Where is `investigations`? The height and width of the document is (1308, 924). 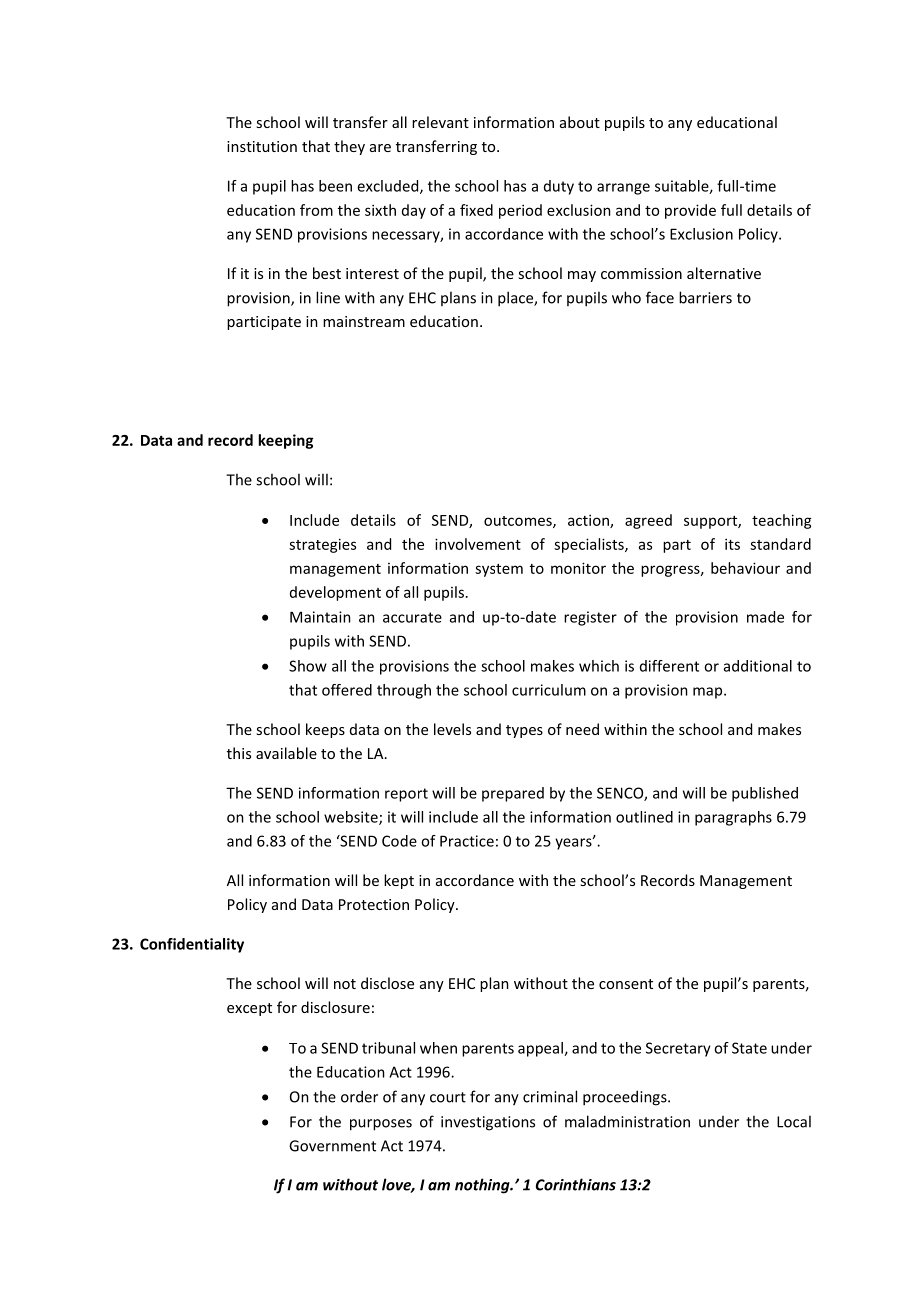
investigations is located at coordinates (488, 1123).
